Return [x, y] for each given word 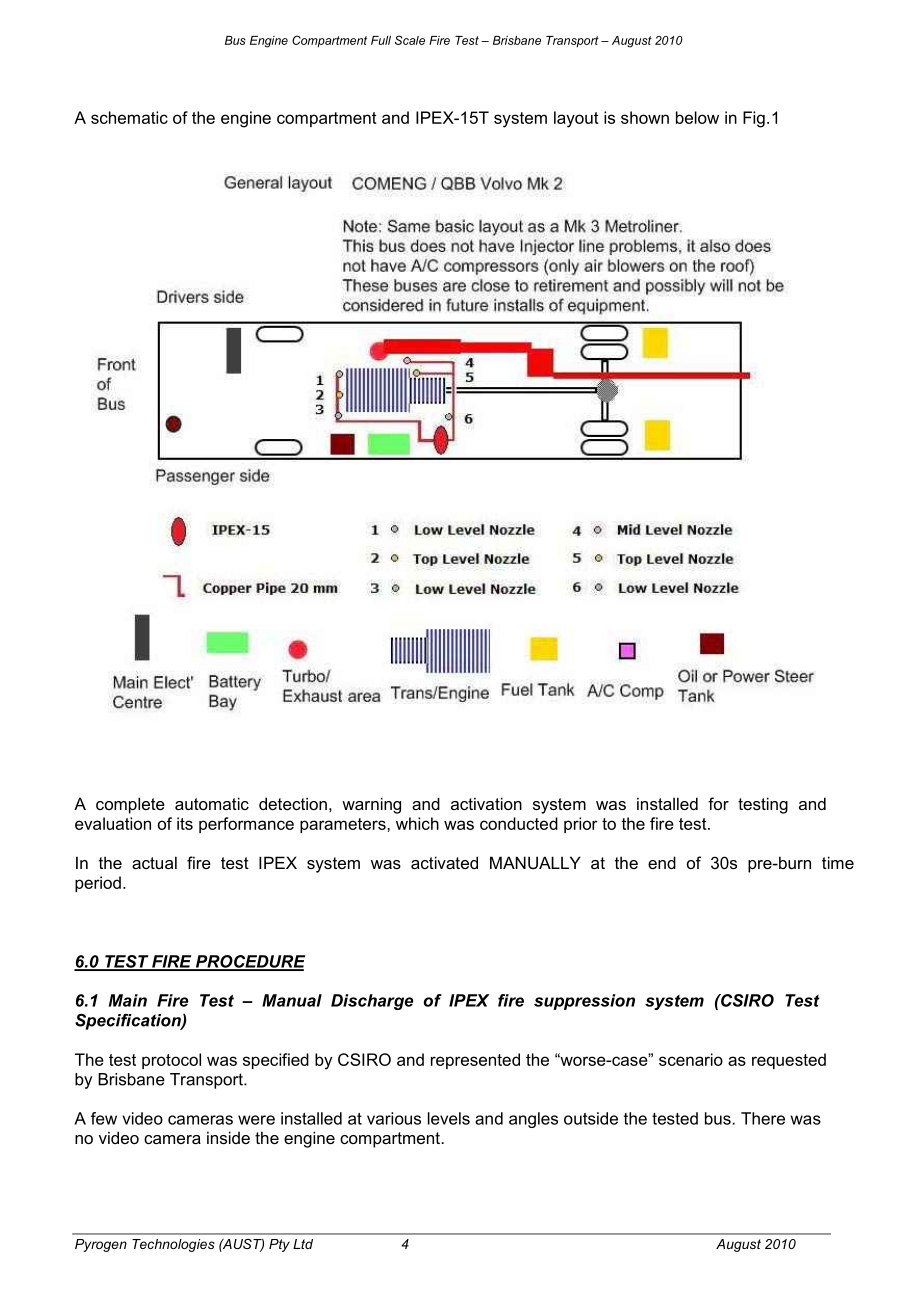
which [417, 823]
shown [645, 117]
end [662, 862]
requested [789, 1061]
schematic [129, 117]
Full [381, 40]
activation [486, 803]
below [697, 117]
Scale [410, 40]
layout [576, 119]
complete [130, 805]
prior [581, 825]
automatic [212, 803]
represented [475, 1061]
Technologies [173, 1245]
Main [128, 1000]
